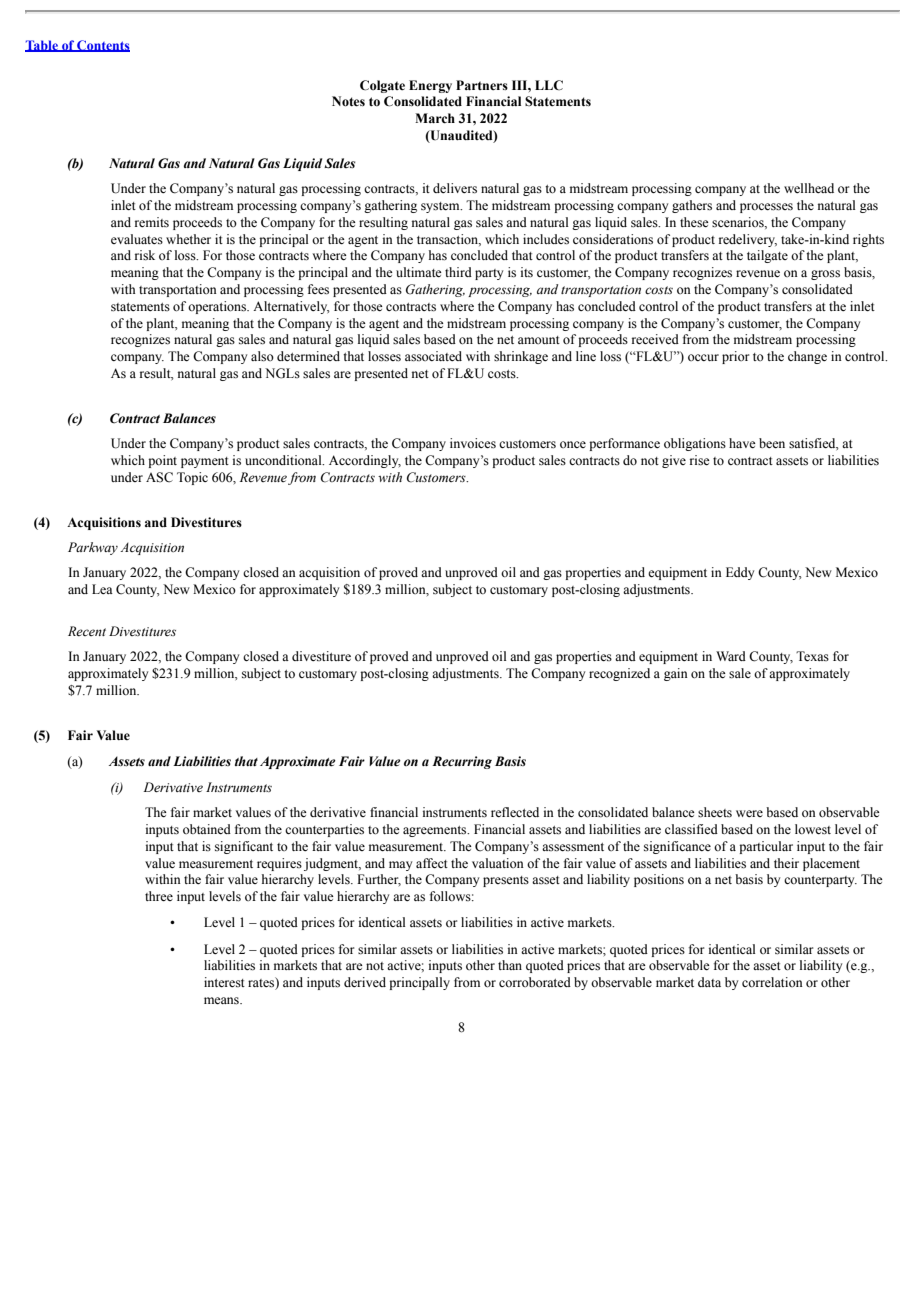  Describe the element at coordinates (749, 813) in the screenshot. I see `were` at that location.
